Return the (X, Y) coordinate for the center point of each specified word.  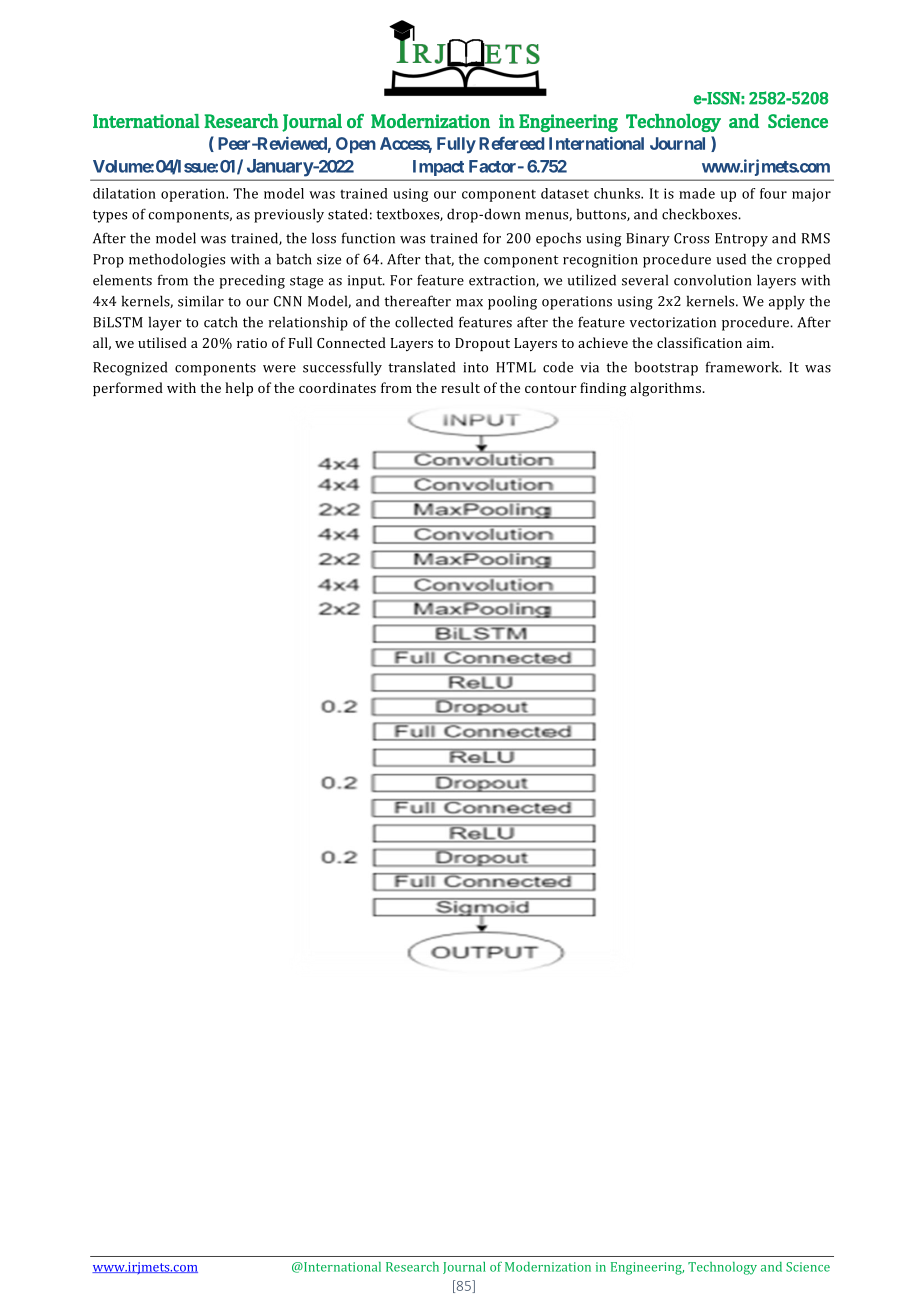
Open (356, 145)
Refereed (511, 143)
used (731, 259)
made (697, 193)
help (239, 389)
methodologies (177, 260)
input (366, 282)
